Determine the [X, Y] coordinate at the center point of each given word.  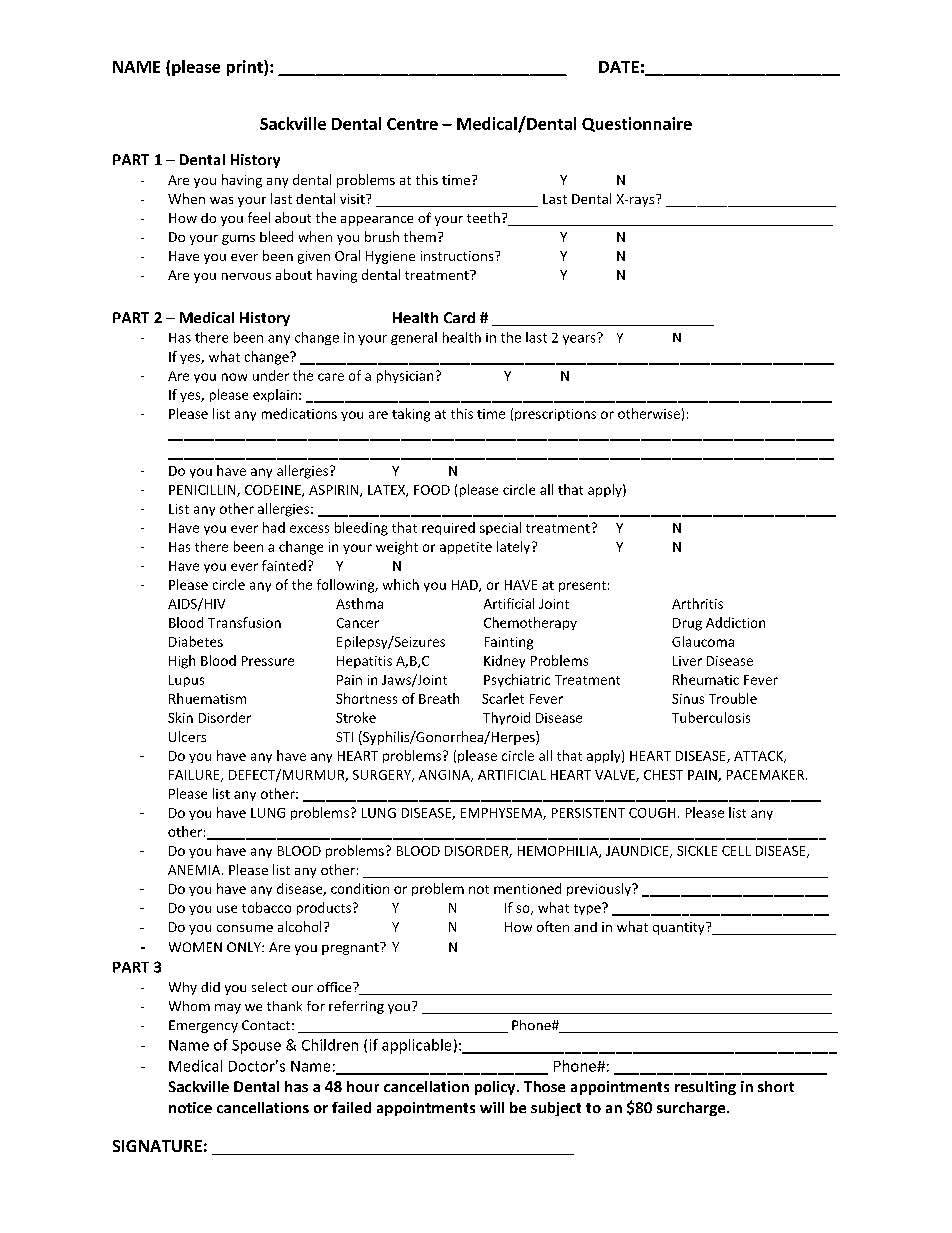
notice [190, 1107]
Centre [412, 124]
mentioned [527, 888]
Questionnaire [637, 124]
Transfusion [244, 622]
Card [459, 317]
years [580, 339]
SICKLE [697, 851]
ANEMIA [195, 870]
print [246, 68]
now [234, 377]
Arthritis [697, 603]
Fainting [509, 643]
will [492, 1107]
